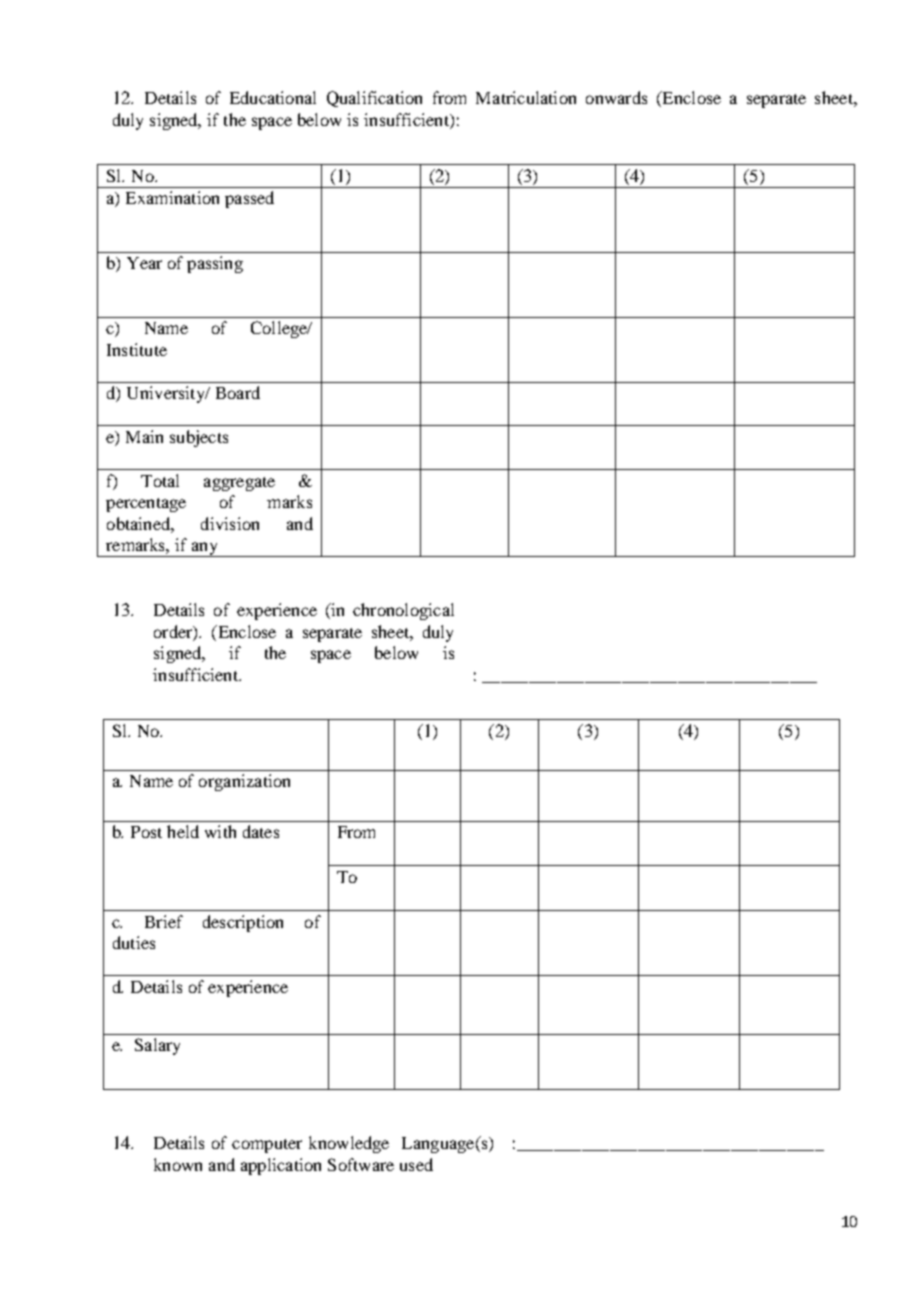 The width and height of the image is (924, 1308). What do you see at coordinates (403, 611) in the image?
I see `chronological` at bounding box center [403, 611].
